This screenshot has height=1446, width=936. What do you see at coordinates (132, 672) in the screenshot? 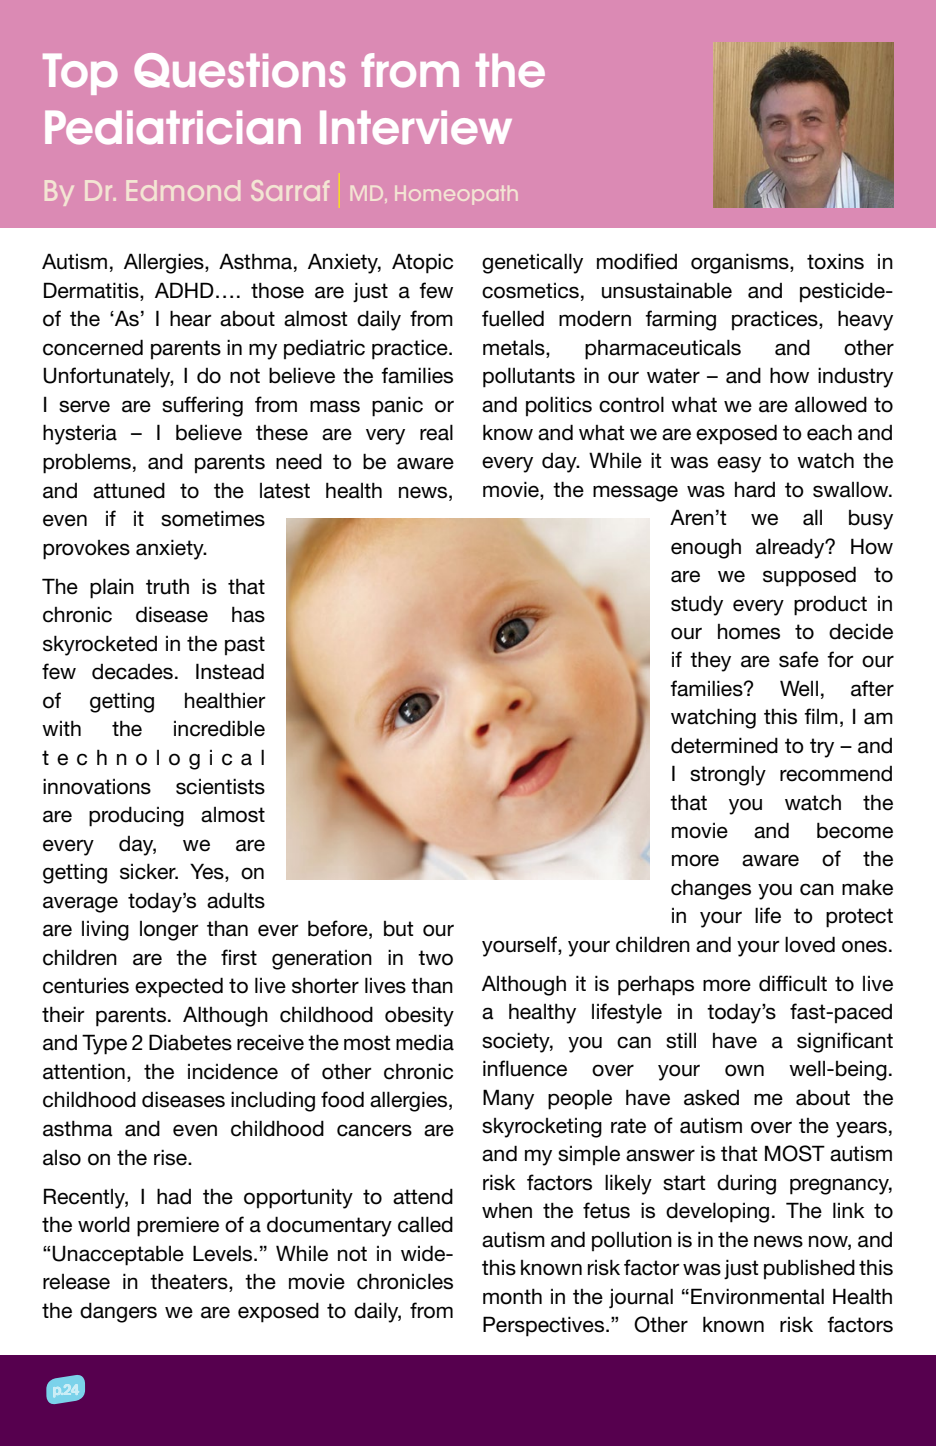
I see `decades` at bounding box center [132, 672].
